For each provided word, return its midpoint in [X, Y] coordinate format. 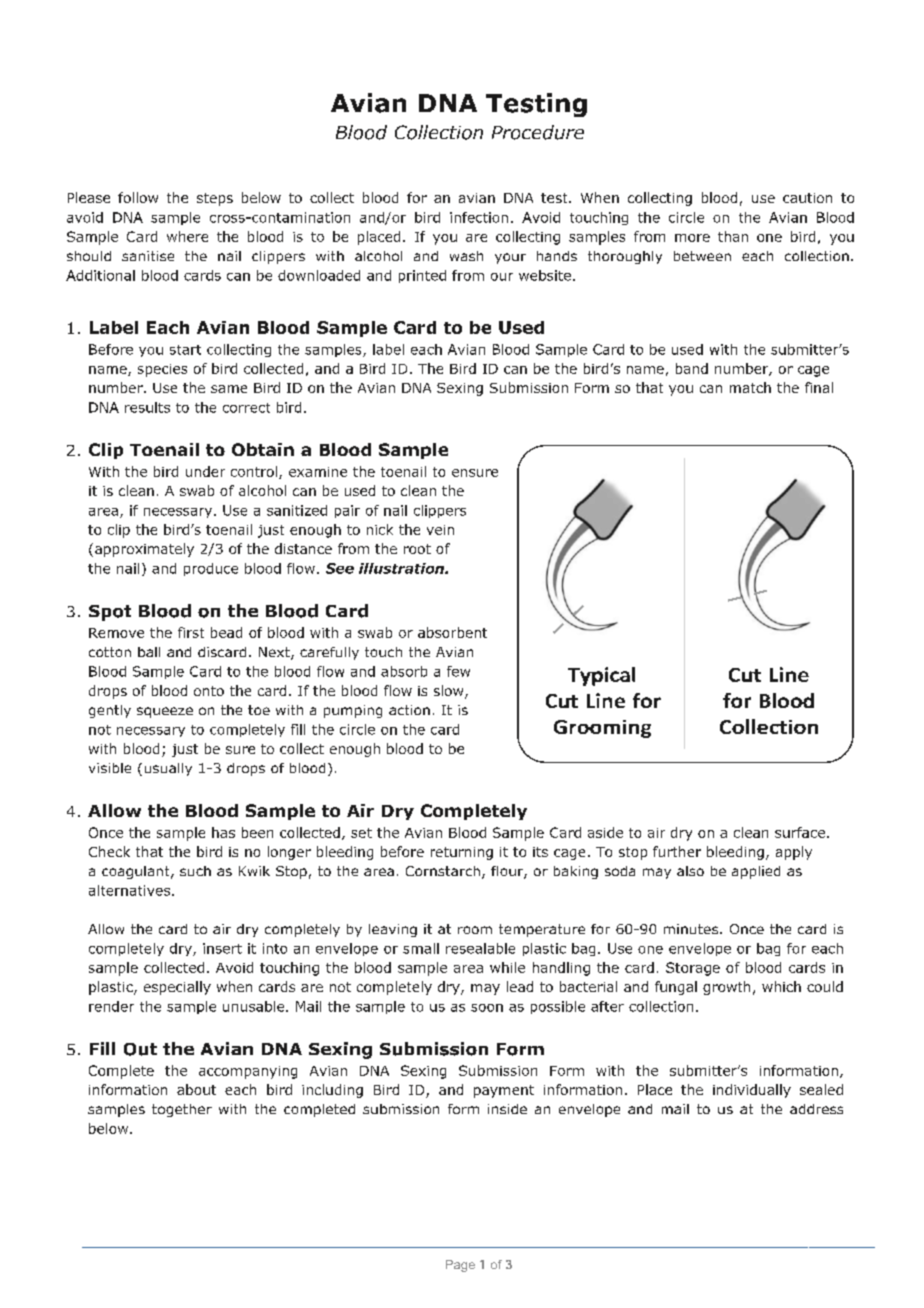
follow [138, 197]
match [750, 387]
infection [479, 217]
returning [462, 853]
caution [807, 198]
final [819, 387]
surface [800, 832]
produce [211, 569]
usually [168, 769]
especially [177, 988]
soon [487, 1008]
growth [726, 988]
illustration [402, 568]
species [162, 370]
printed [422, 276]
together [182, 1110]
